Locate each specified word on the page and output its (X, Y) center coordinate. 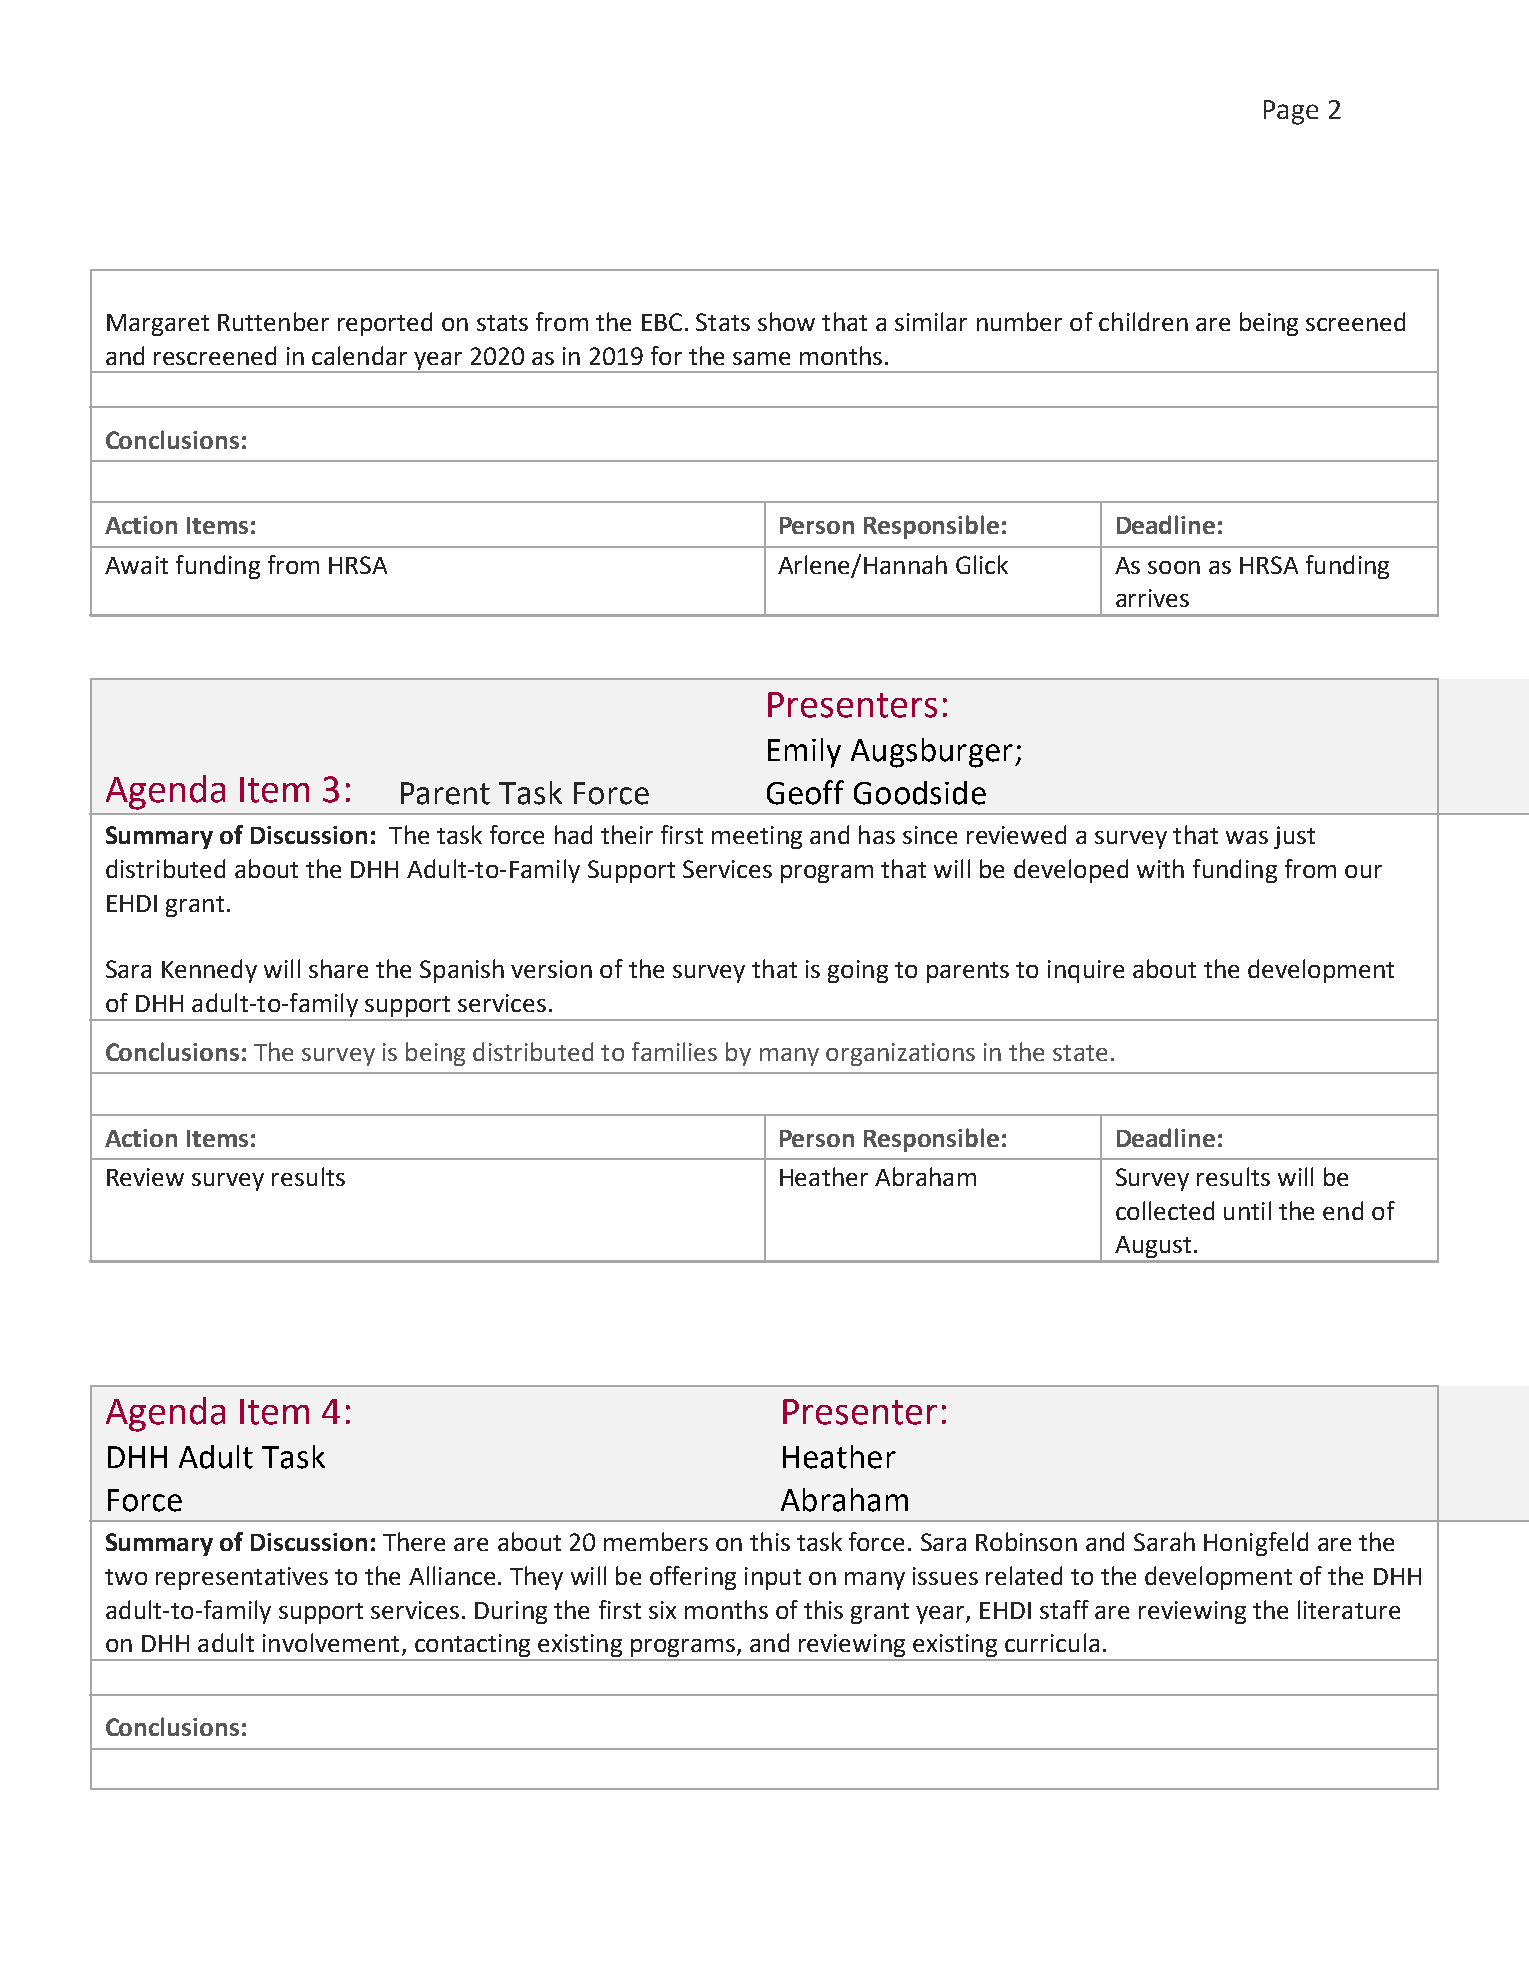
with (1160, 868)
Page (1291, 112)
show (786, 321)
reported (385, 324)
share (338, 968)
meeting (757, 837)
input (773, 1578)
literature (1349, 1609)
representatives (242, 1578)
